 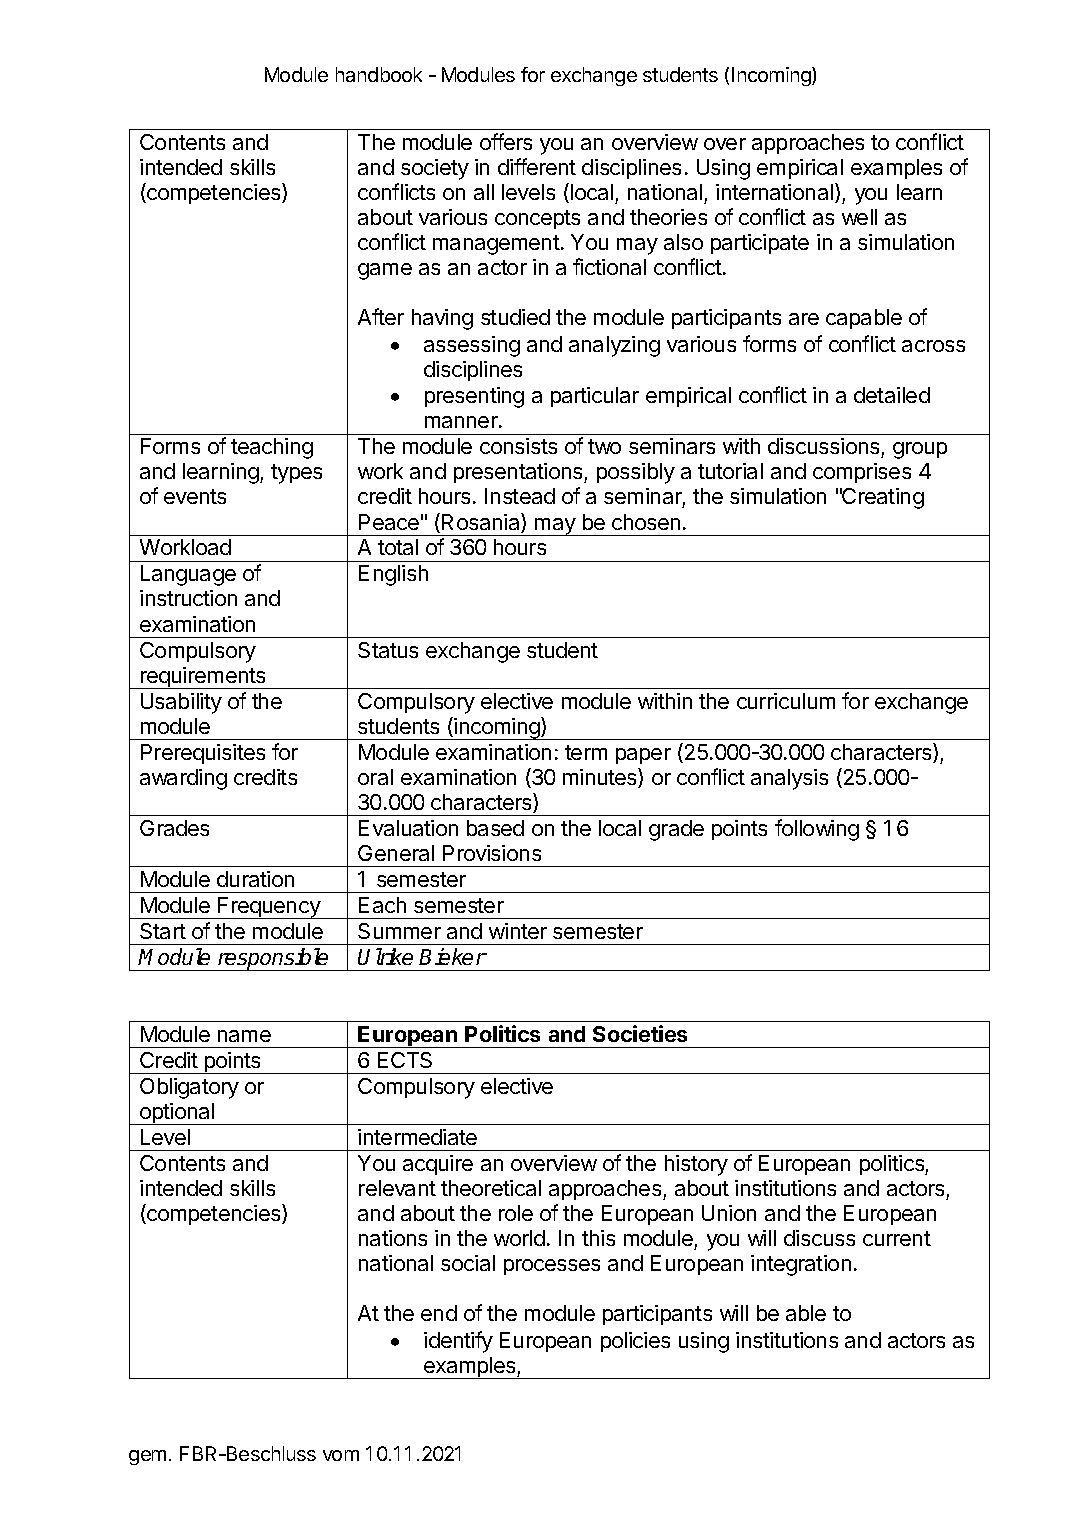 I want to click on types, so click(x=296, y=474).
